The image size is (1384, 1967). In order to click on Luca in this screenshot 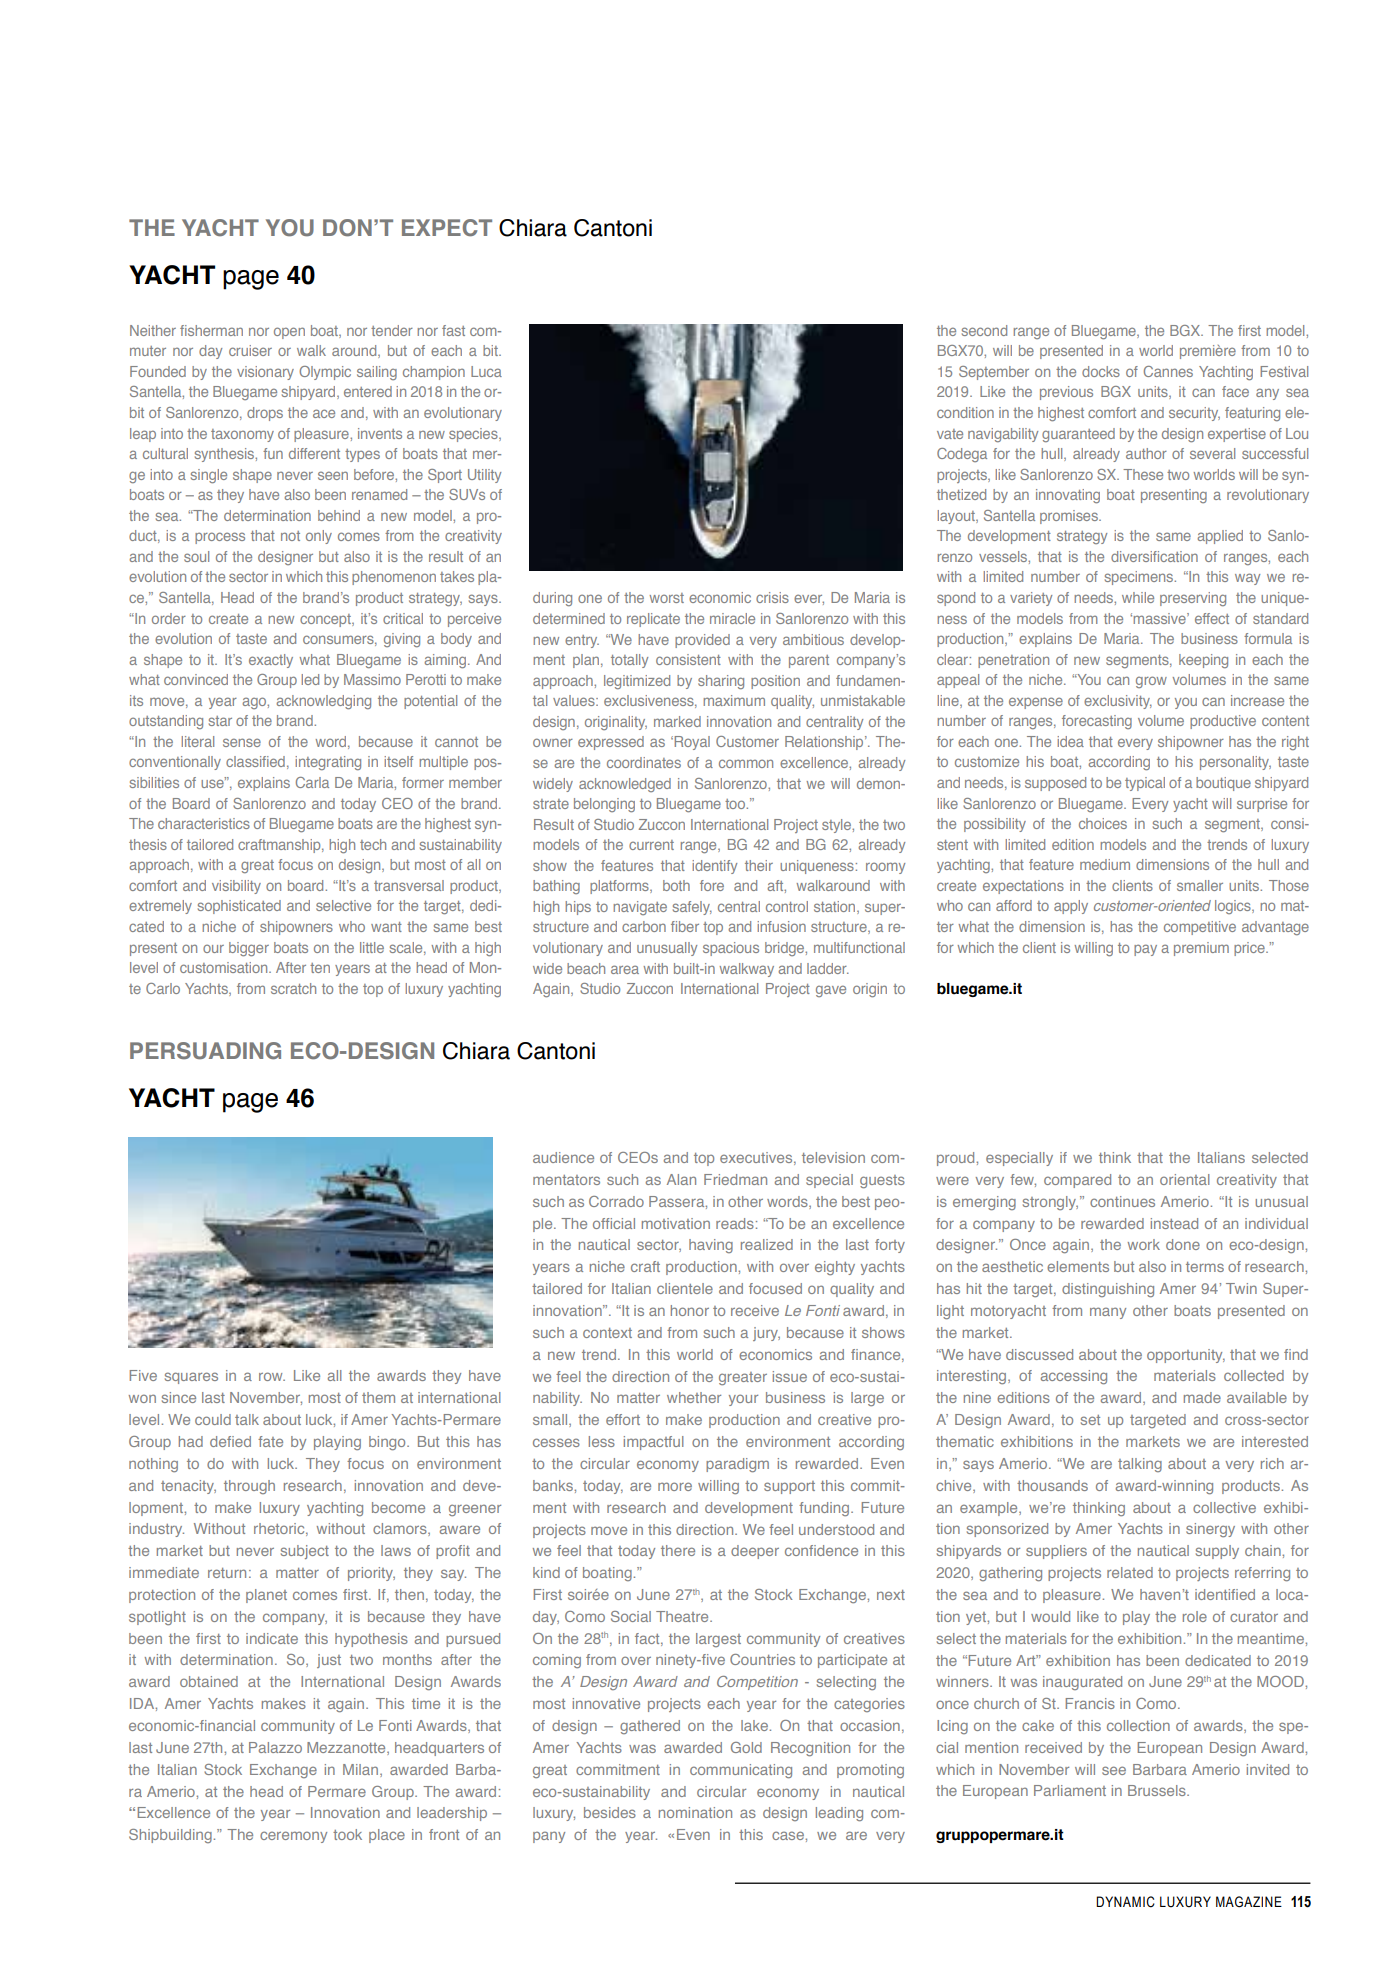, I will do `click(486, 371)`.
